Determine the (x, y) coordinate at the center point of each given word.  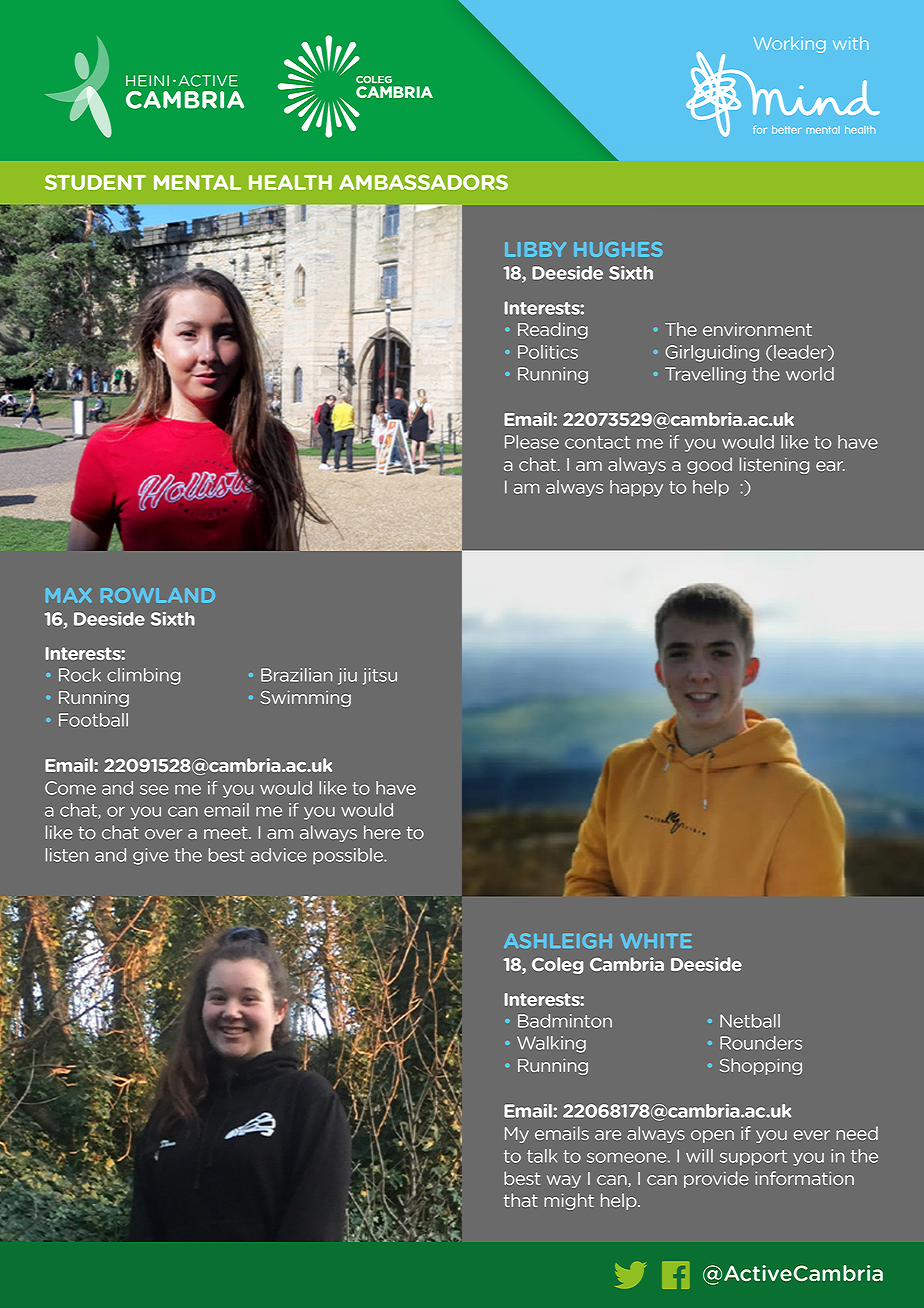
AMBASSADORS (423, 182)
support (753, 1158)
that (521, 1200)
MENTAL (198, 182)
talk (542, 1156)
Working (790, 45)
